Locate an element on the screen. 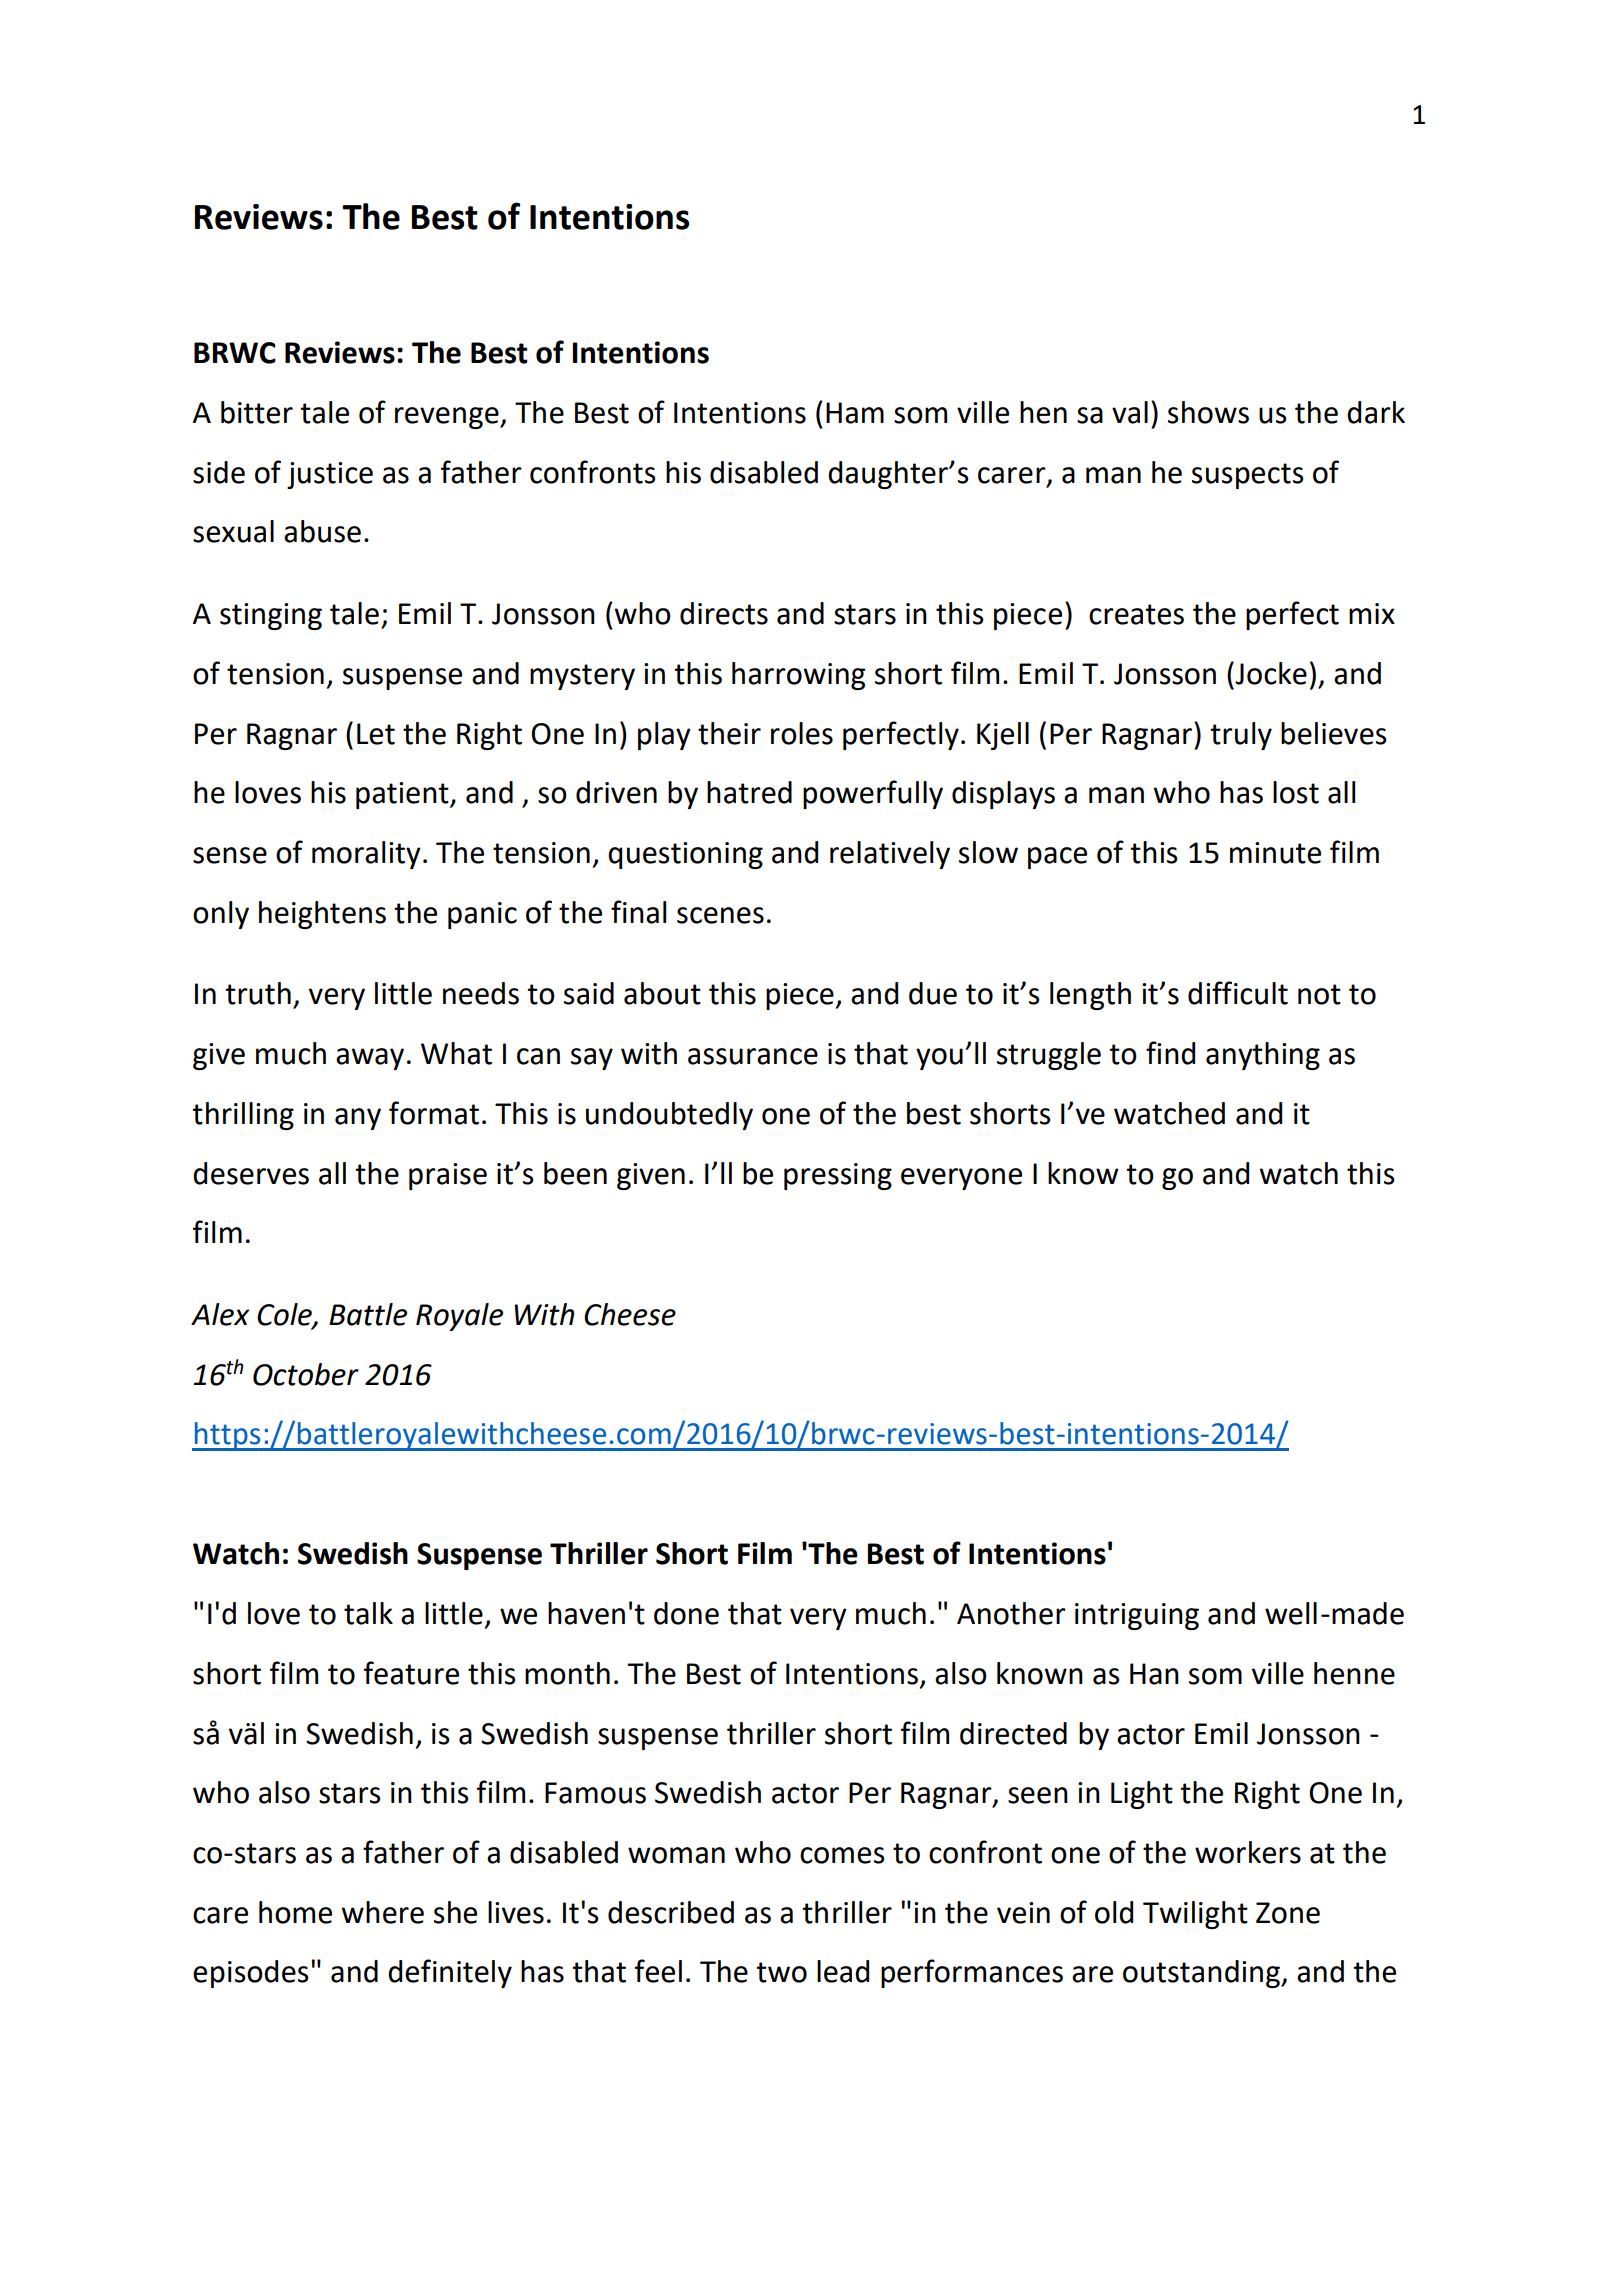 This screenshot has width=1619, height=2290. where is located at coordinates (382, 1912).
